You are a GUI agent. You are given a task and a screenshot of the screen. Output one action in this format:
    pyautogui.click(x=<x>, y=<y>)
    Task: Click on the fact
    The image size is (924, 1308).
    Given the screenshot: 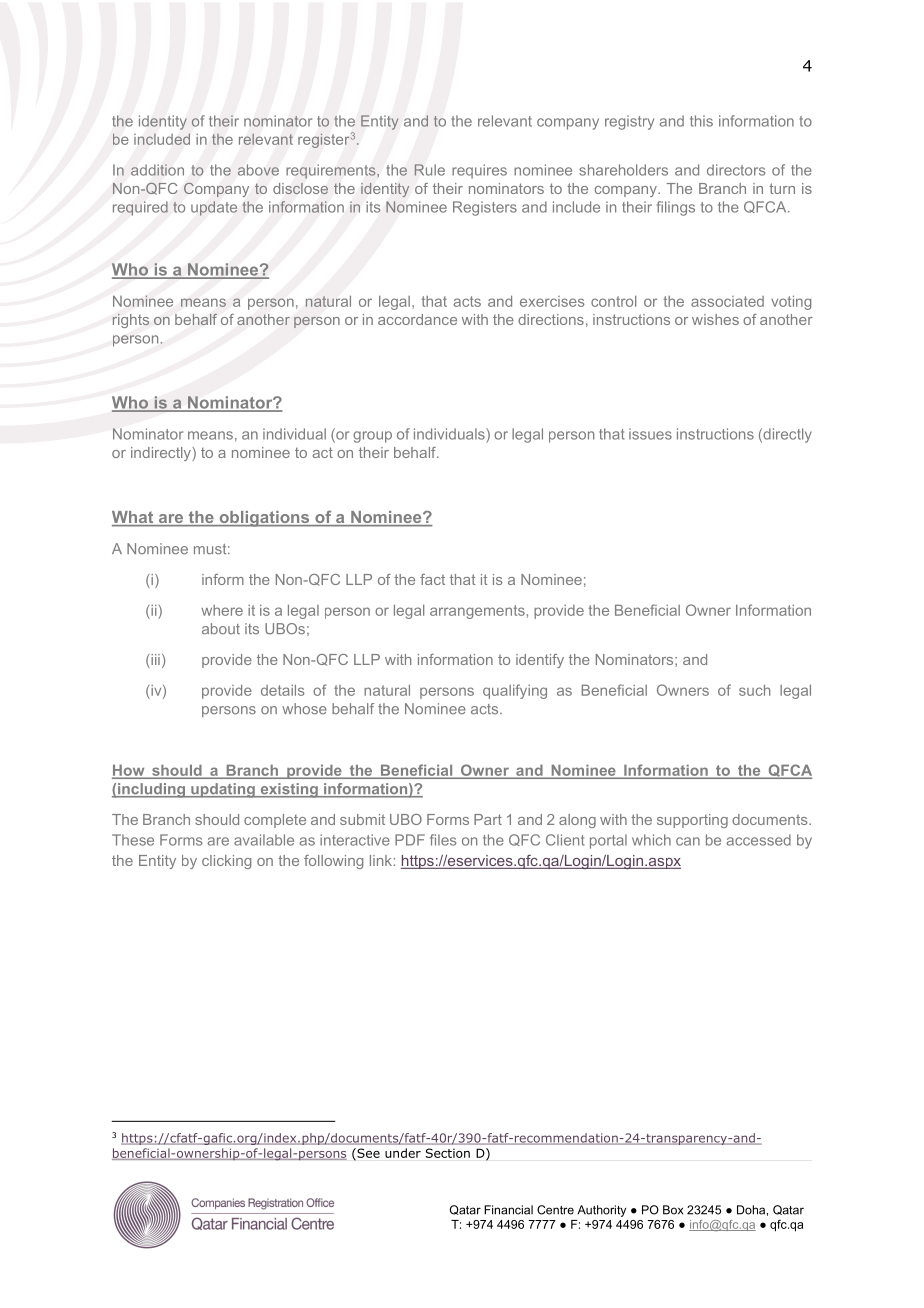 What is the action you would take?
    pyautogui.click(x=432, y=579)
